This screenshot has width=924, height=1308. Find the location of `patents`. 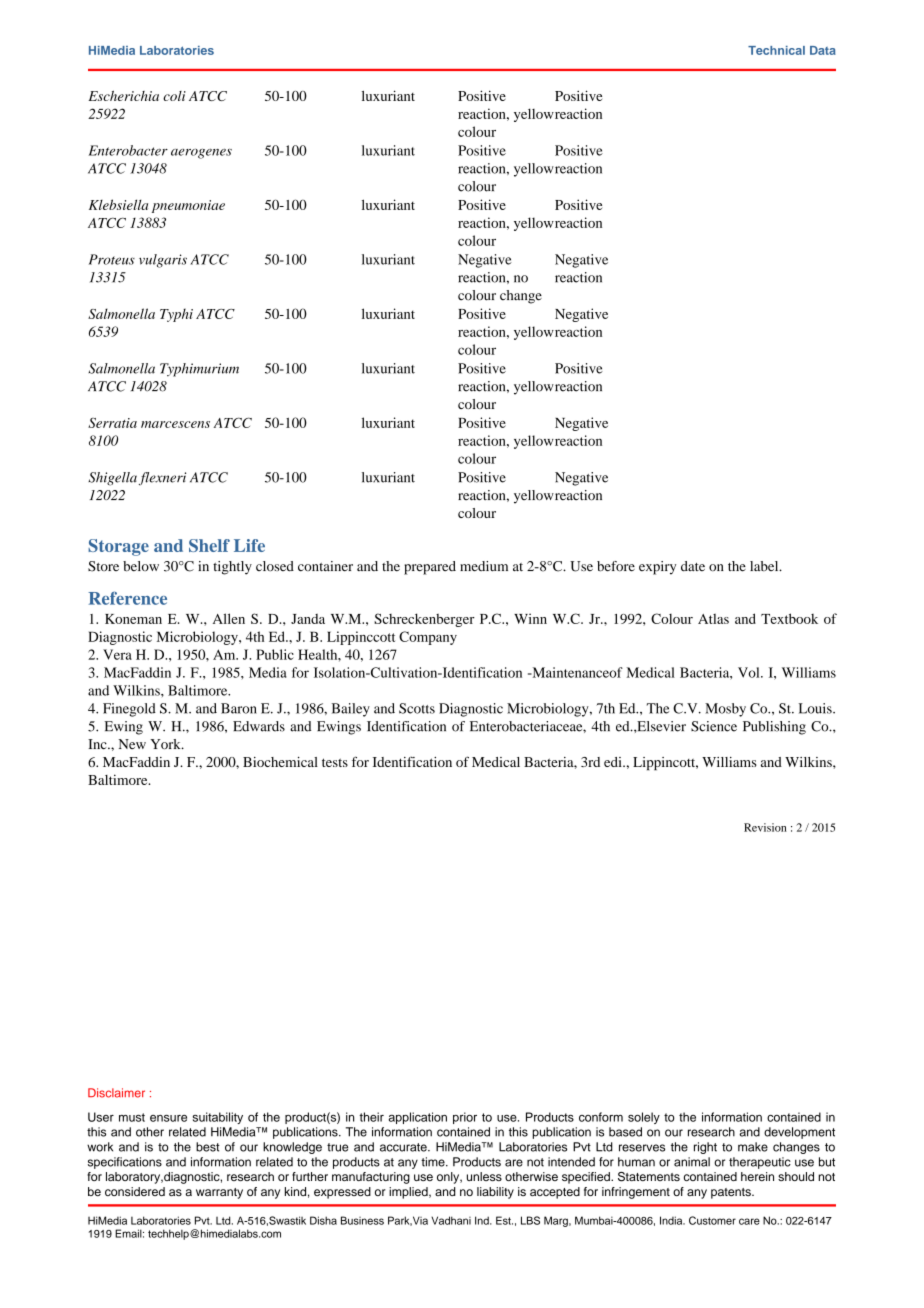

patents is located at coordinates (732, 1193).
